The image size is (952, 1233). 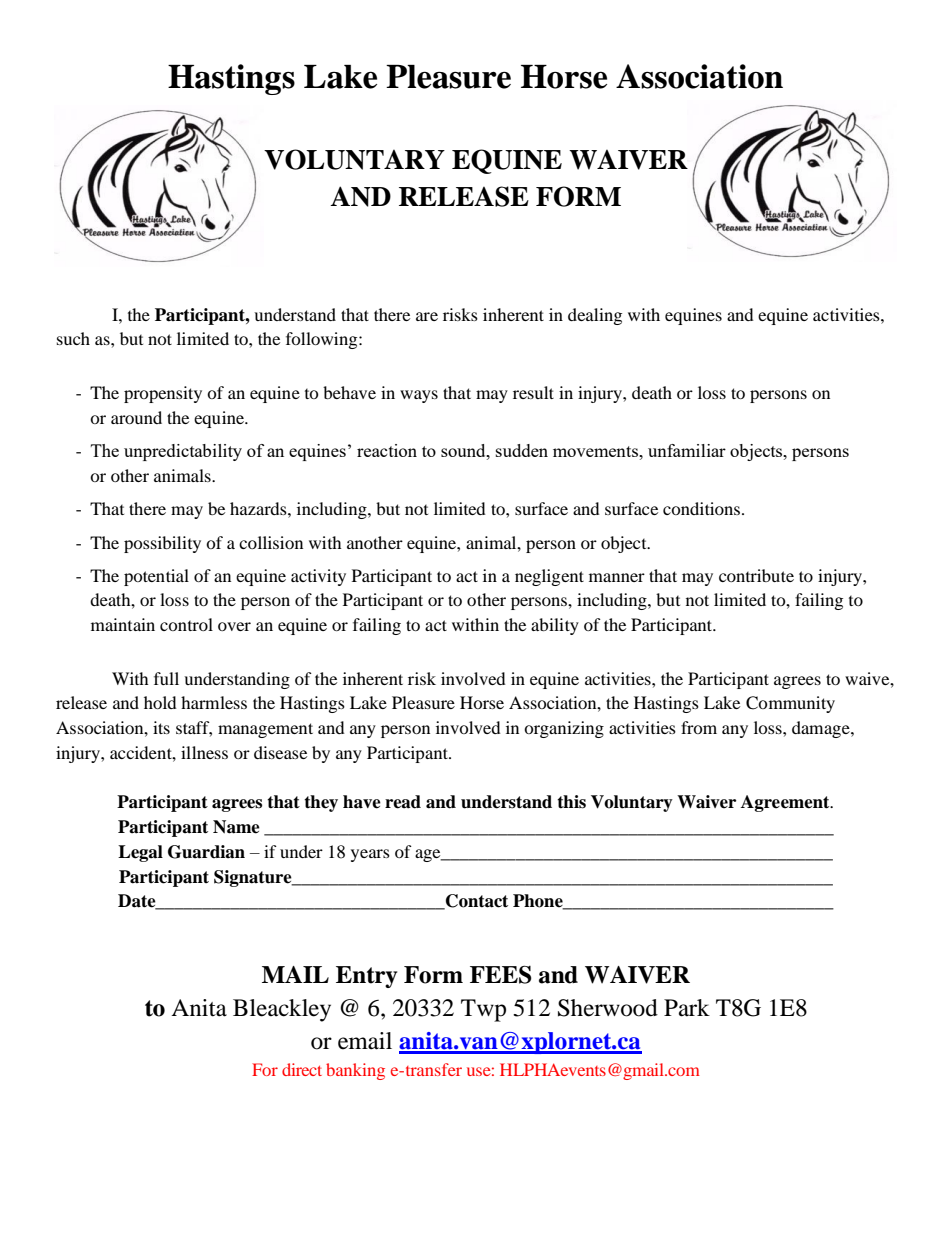 What do you see at coordinates (483, 1010) in the image?
I see `Twp` at bounding box center [483, 1010].
